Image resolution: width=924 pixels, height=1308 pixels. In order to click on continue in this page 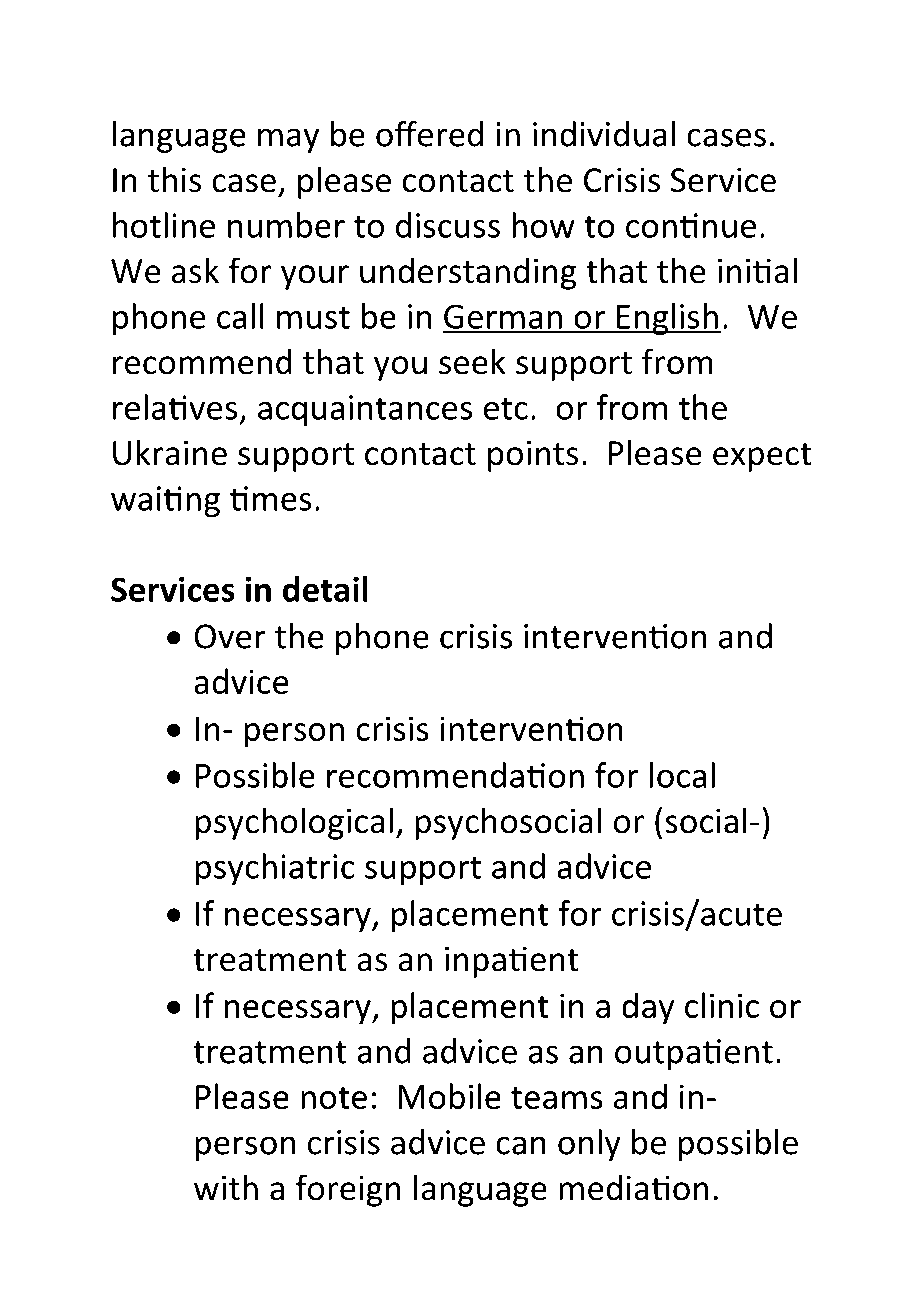, I will do `click(691, 225)`.
